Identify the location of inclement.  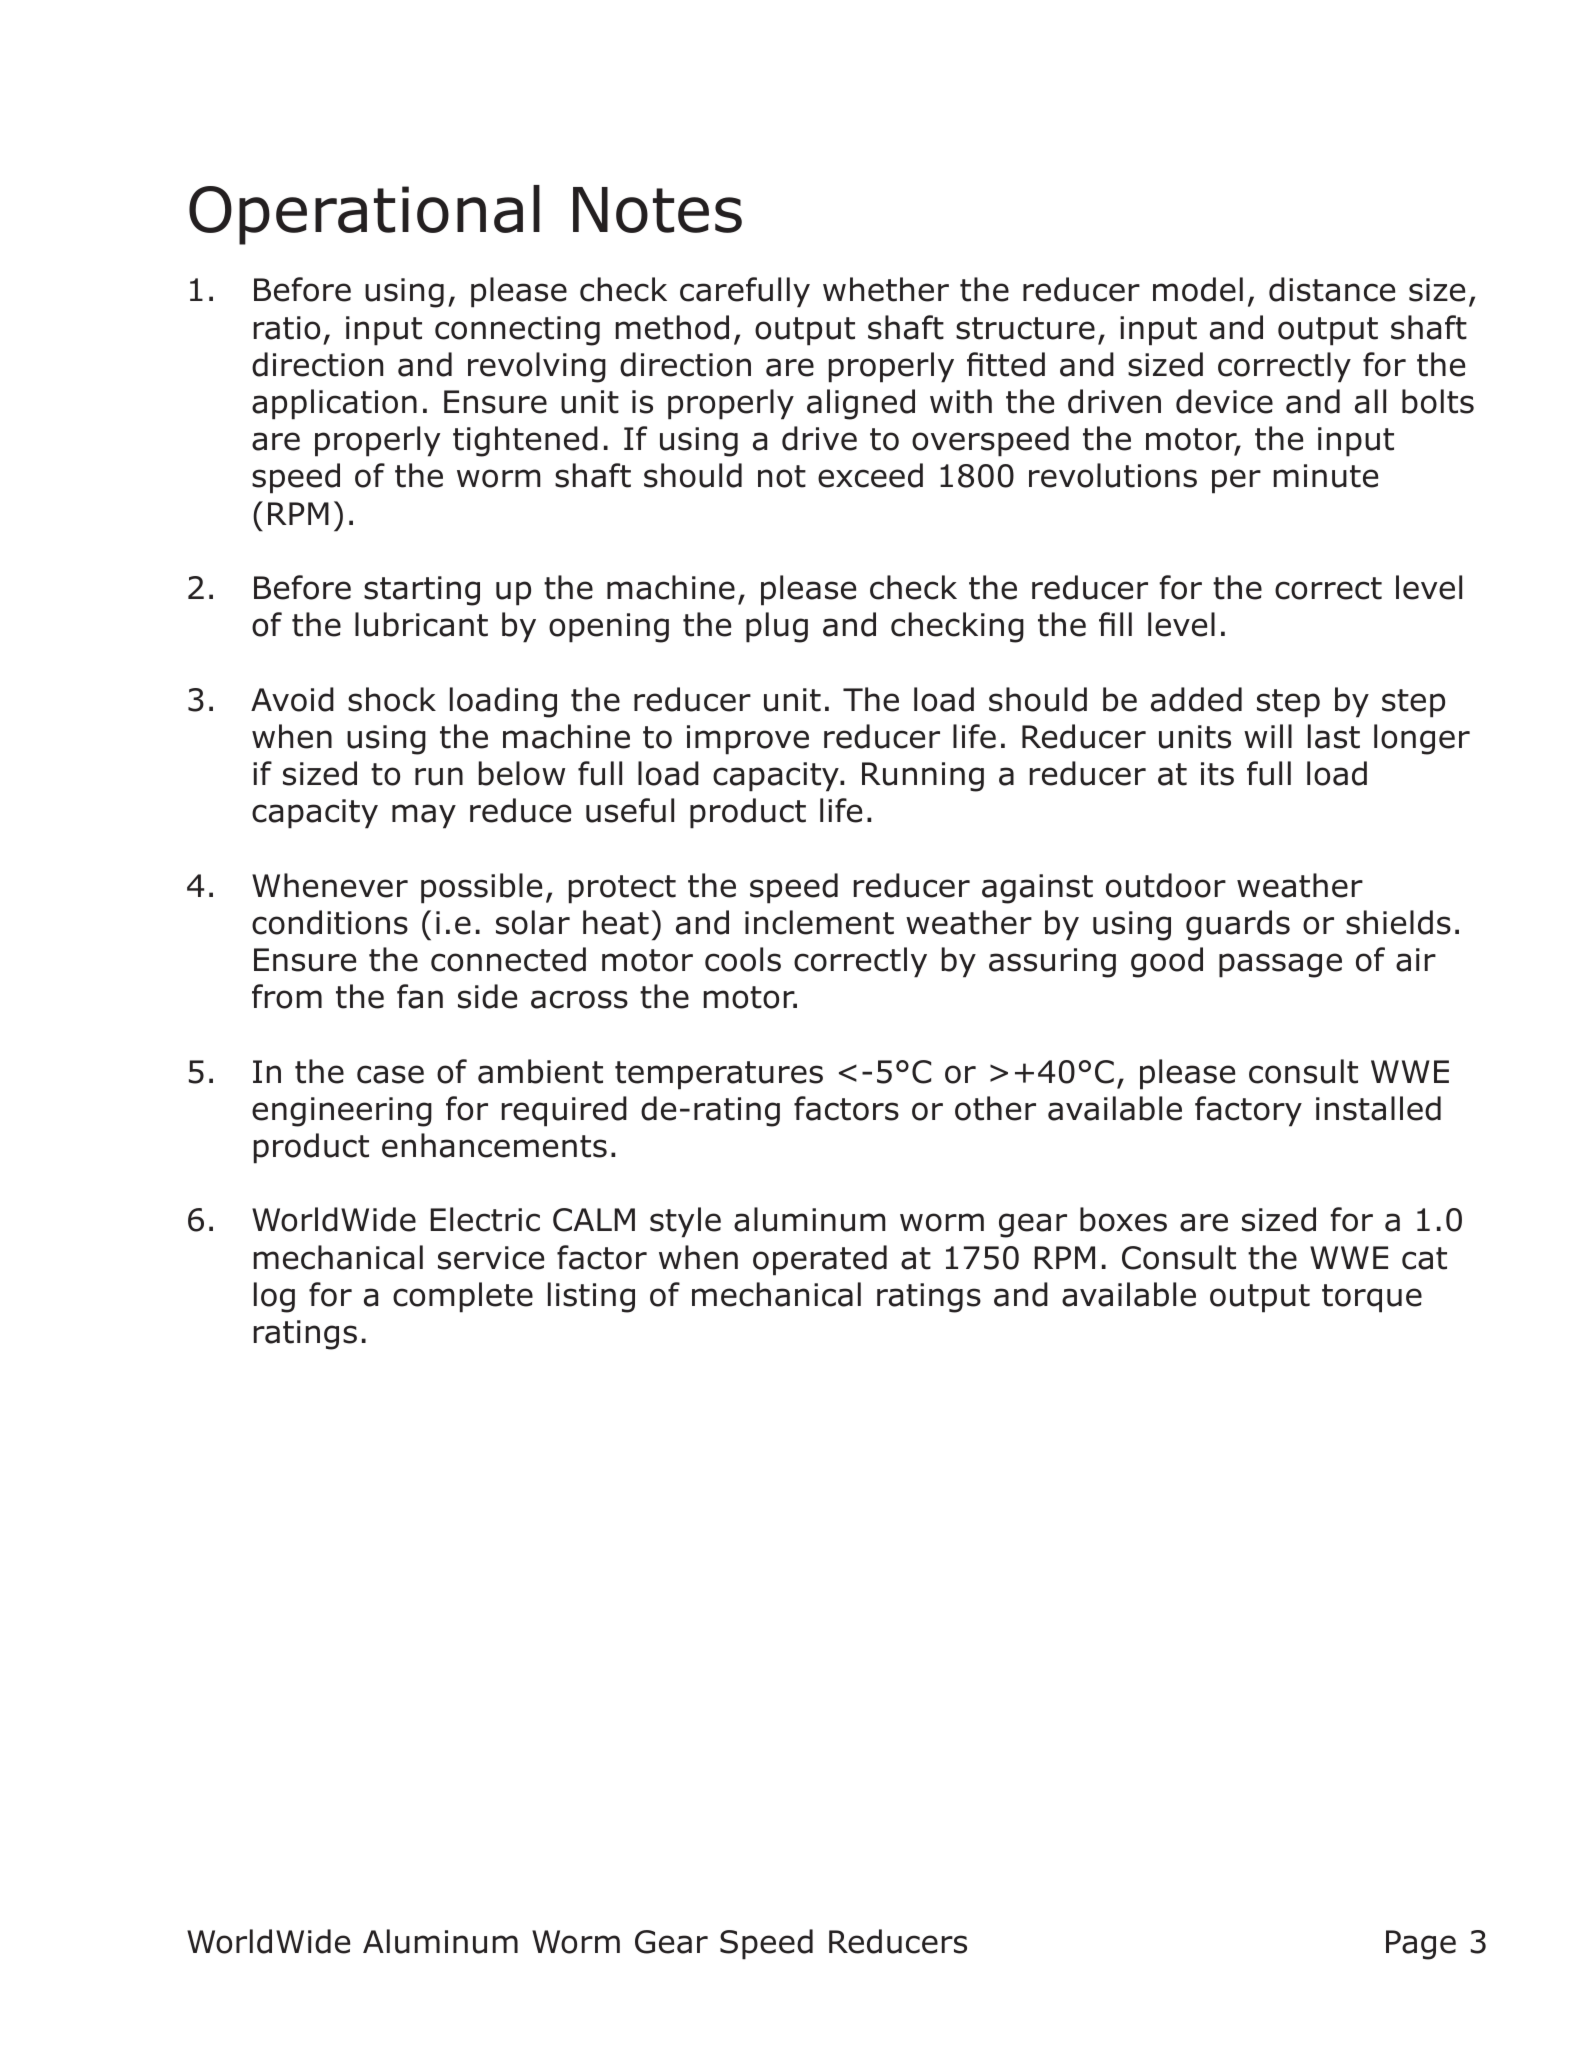
(819, 922).
